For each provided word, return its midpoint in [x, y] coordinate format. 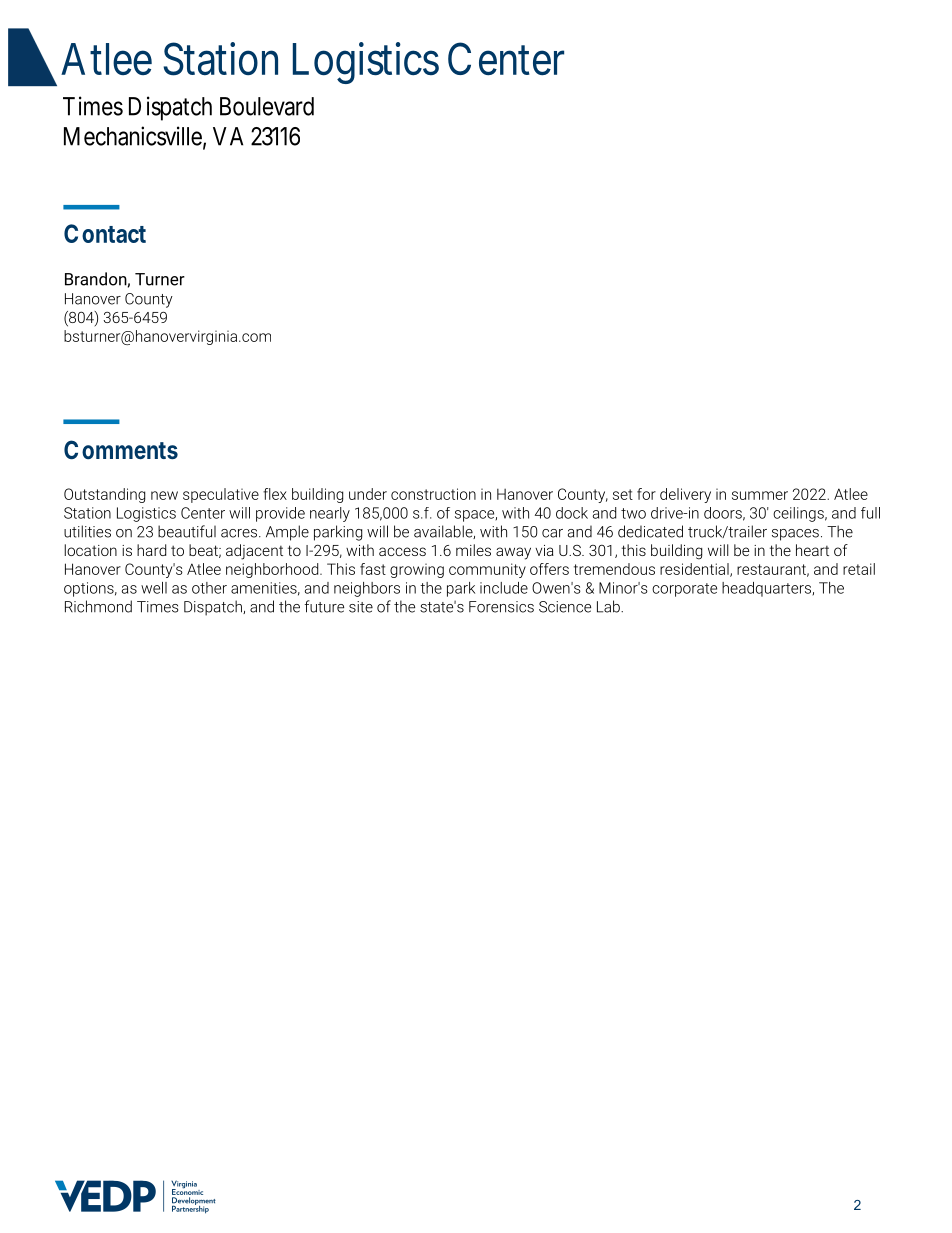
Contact [105, 233]
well [154, 588]
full [870, 513]
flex [275, 494]
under [368, 494]
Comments [121, 449]
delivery [685, 495]
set [623, 494]
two [633, 513]
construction [433, 494]
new [164, 495]
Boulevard [267, 106]
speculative [221, 495]
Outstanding [104, 495]
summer [760, 495]
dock [572, 513]
